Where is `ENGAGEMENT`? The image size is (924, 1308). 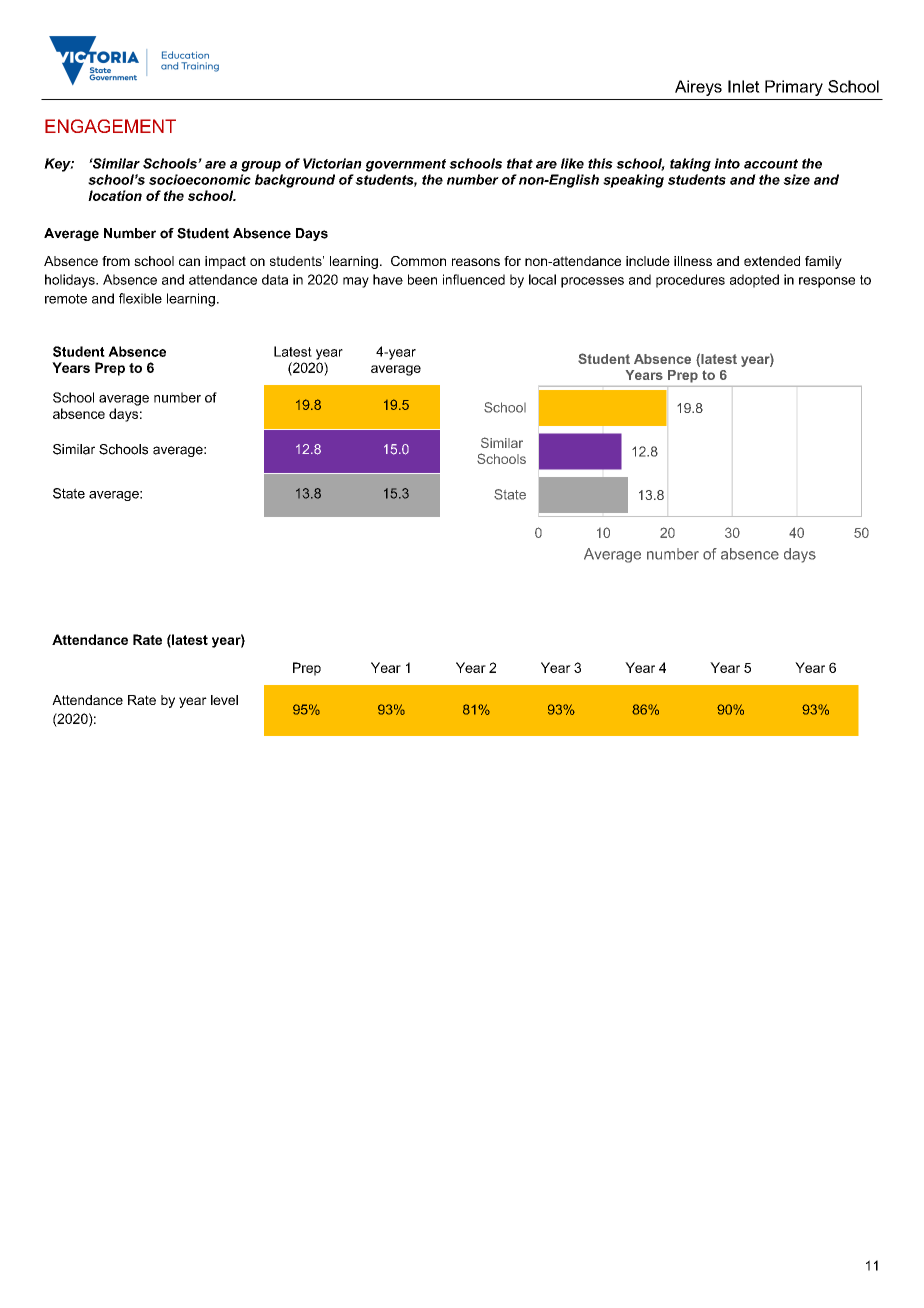
ENGAGEMENT is located at coordinates (110, 126).
